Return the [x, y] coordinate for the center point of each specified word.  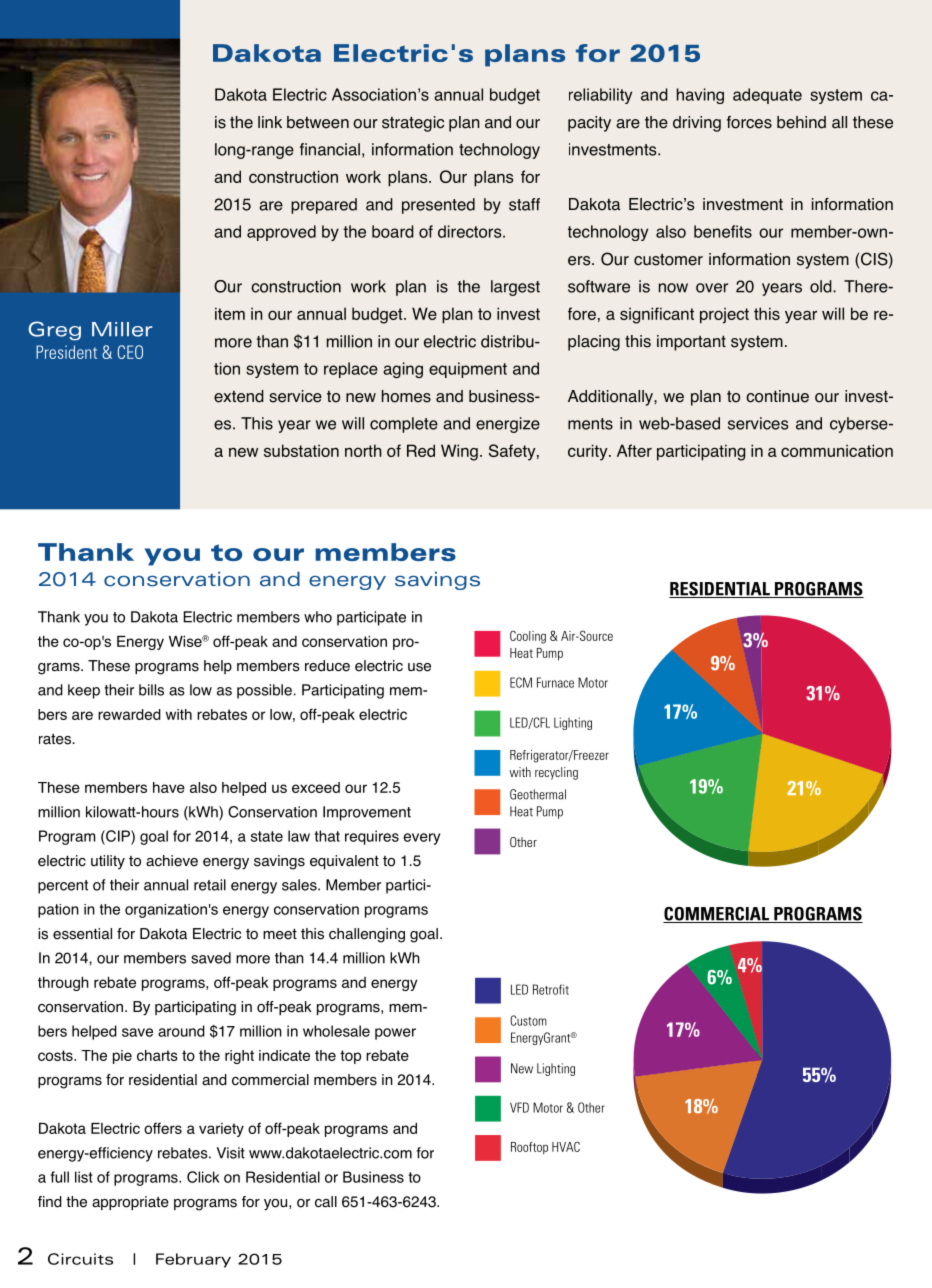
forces [749, 122]
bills [151, 690]
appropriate [130, 1203]
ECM [521, 682]
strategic [413, 124]
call [326, 1202]
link [270, 122]
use [419, 667]
